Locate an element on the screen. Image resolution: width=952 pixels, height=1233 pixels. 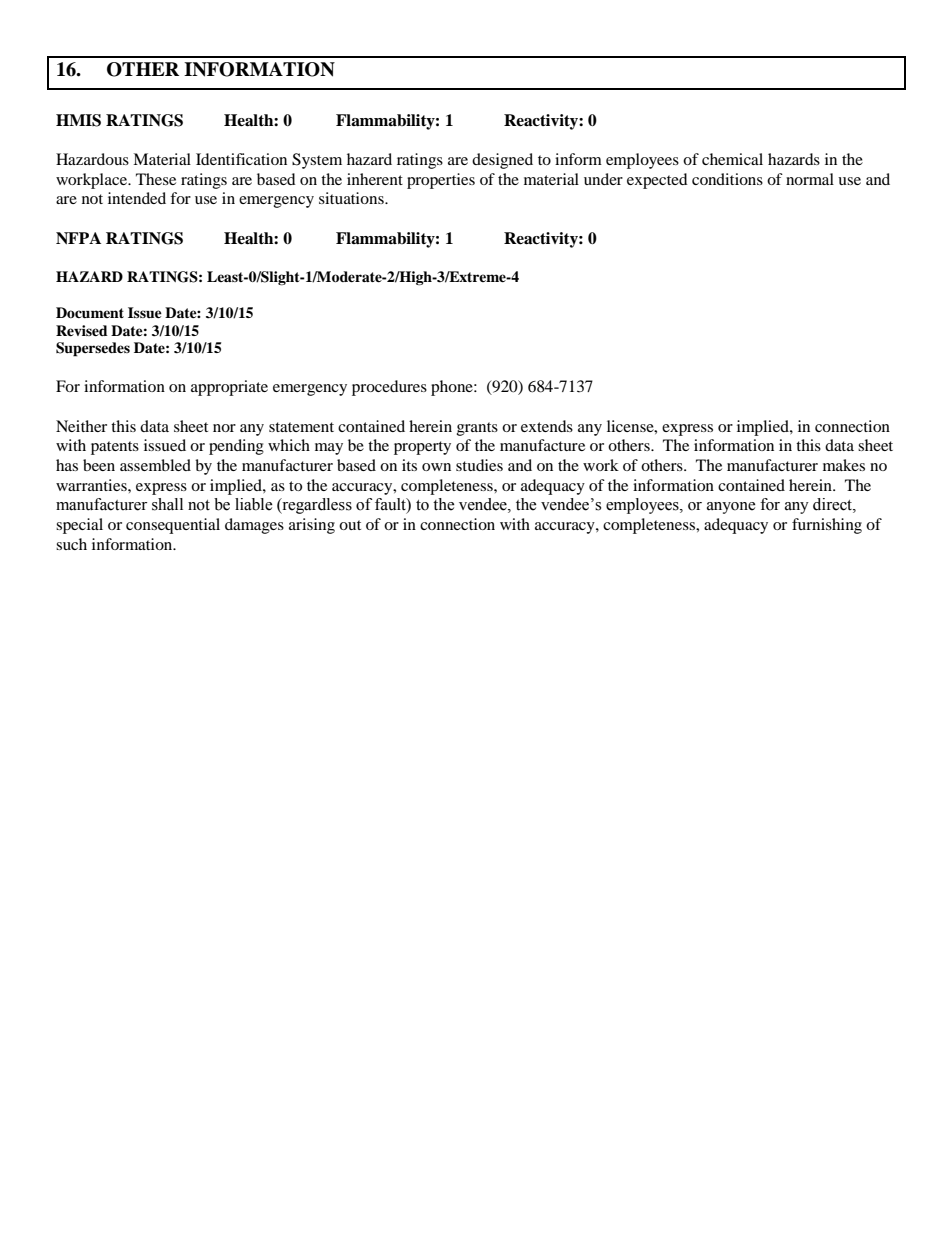
extends is located at coordinates (547, 426).
